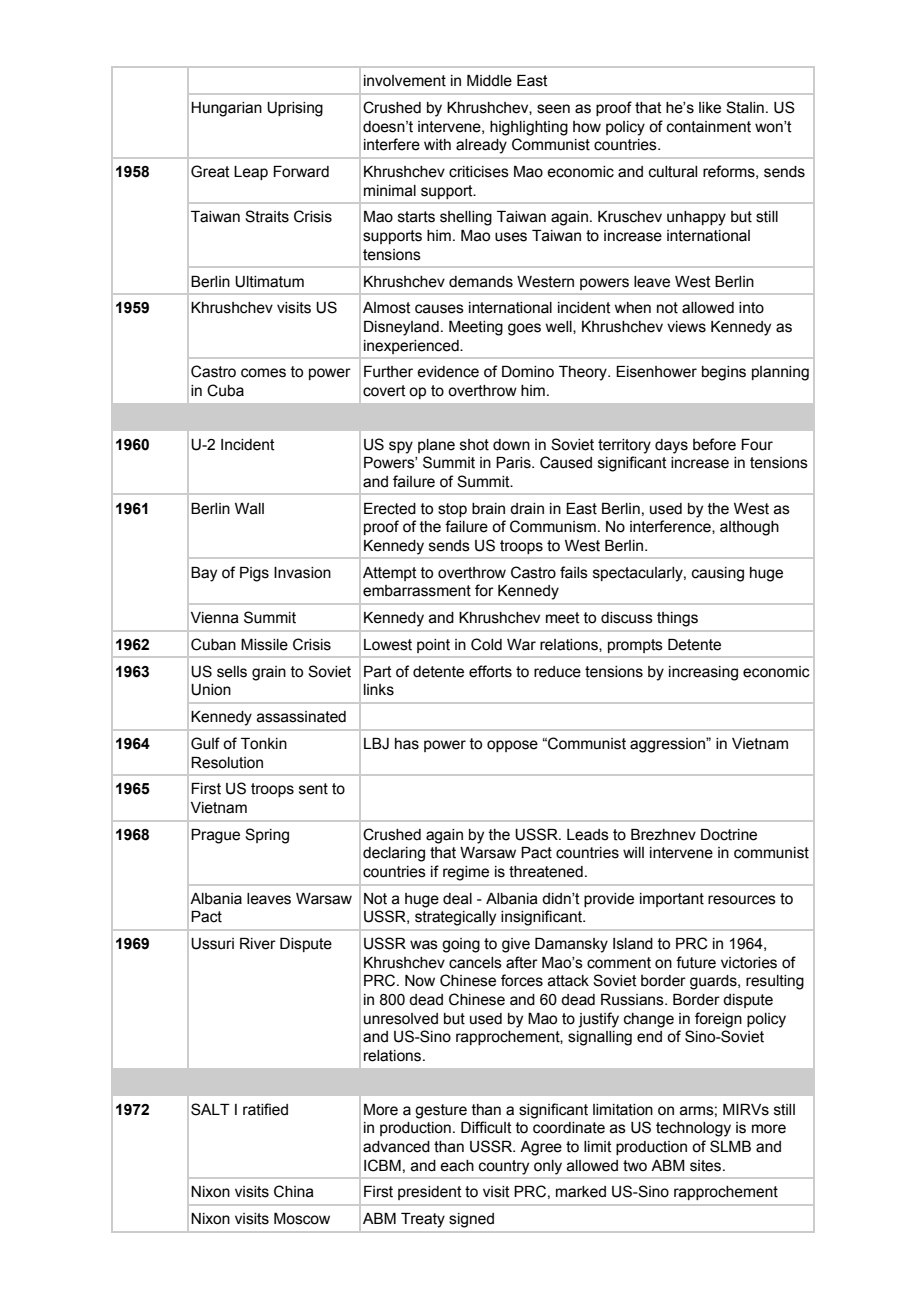 The height and width of the image is (1308, 924). I want to click on country, so click(504, 1167).
